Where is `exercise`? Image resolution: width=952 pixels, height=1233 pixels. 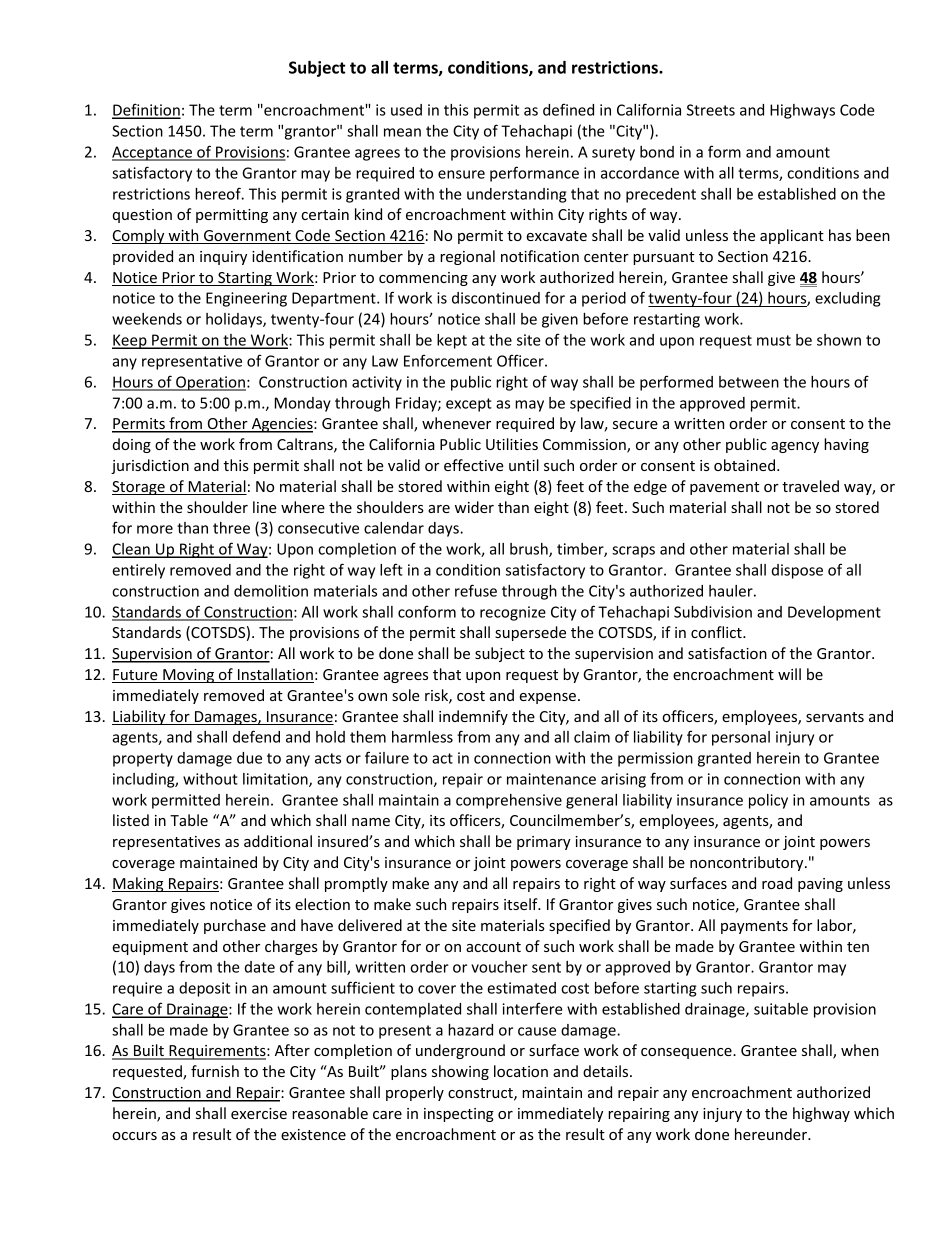 exercise is located at coordinates (259, 1113).
